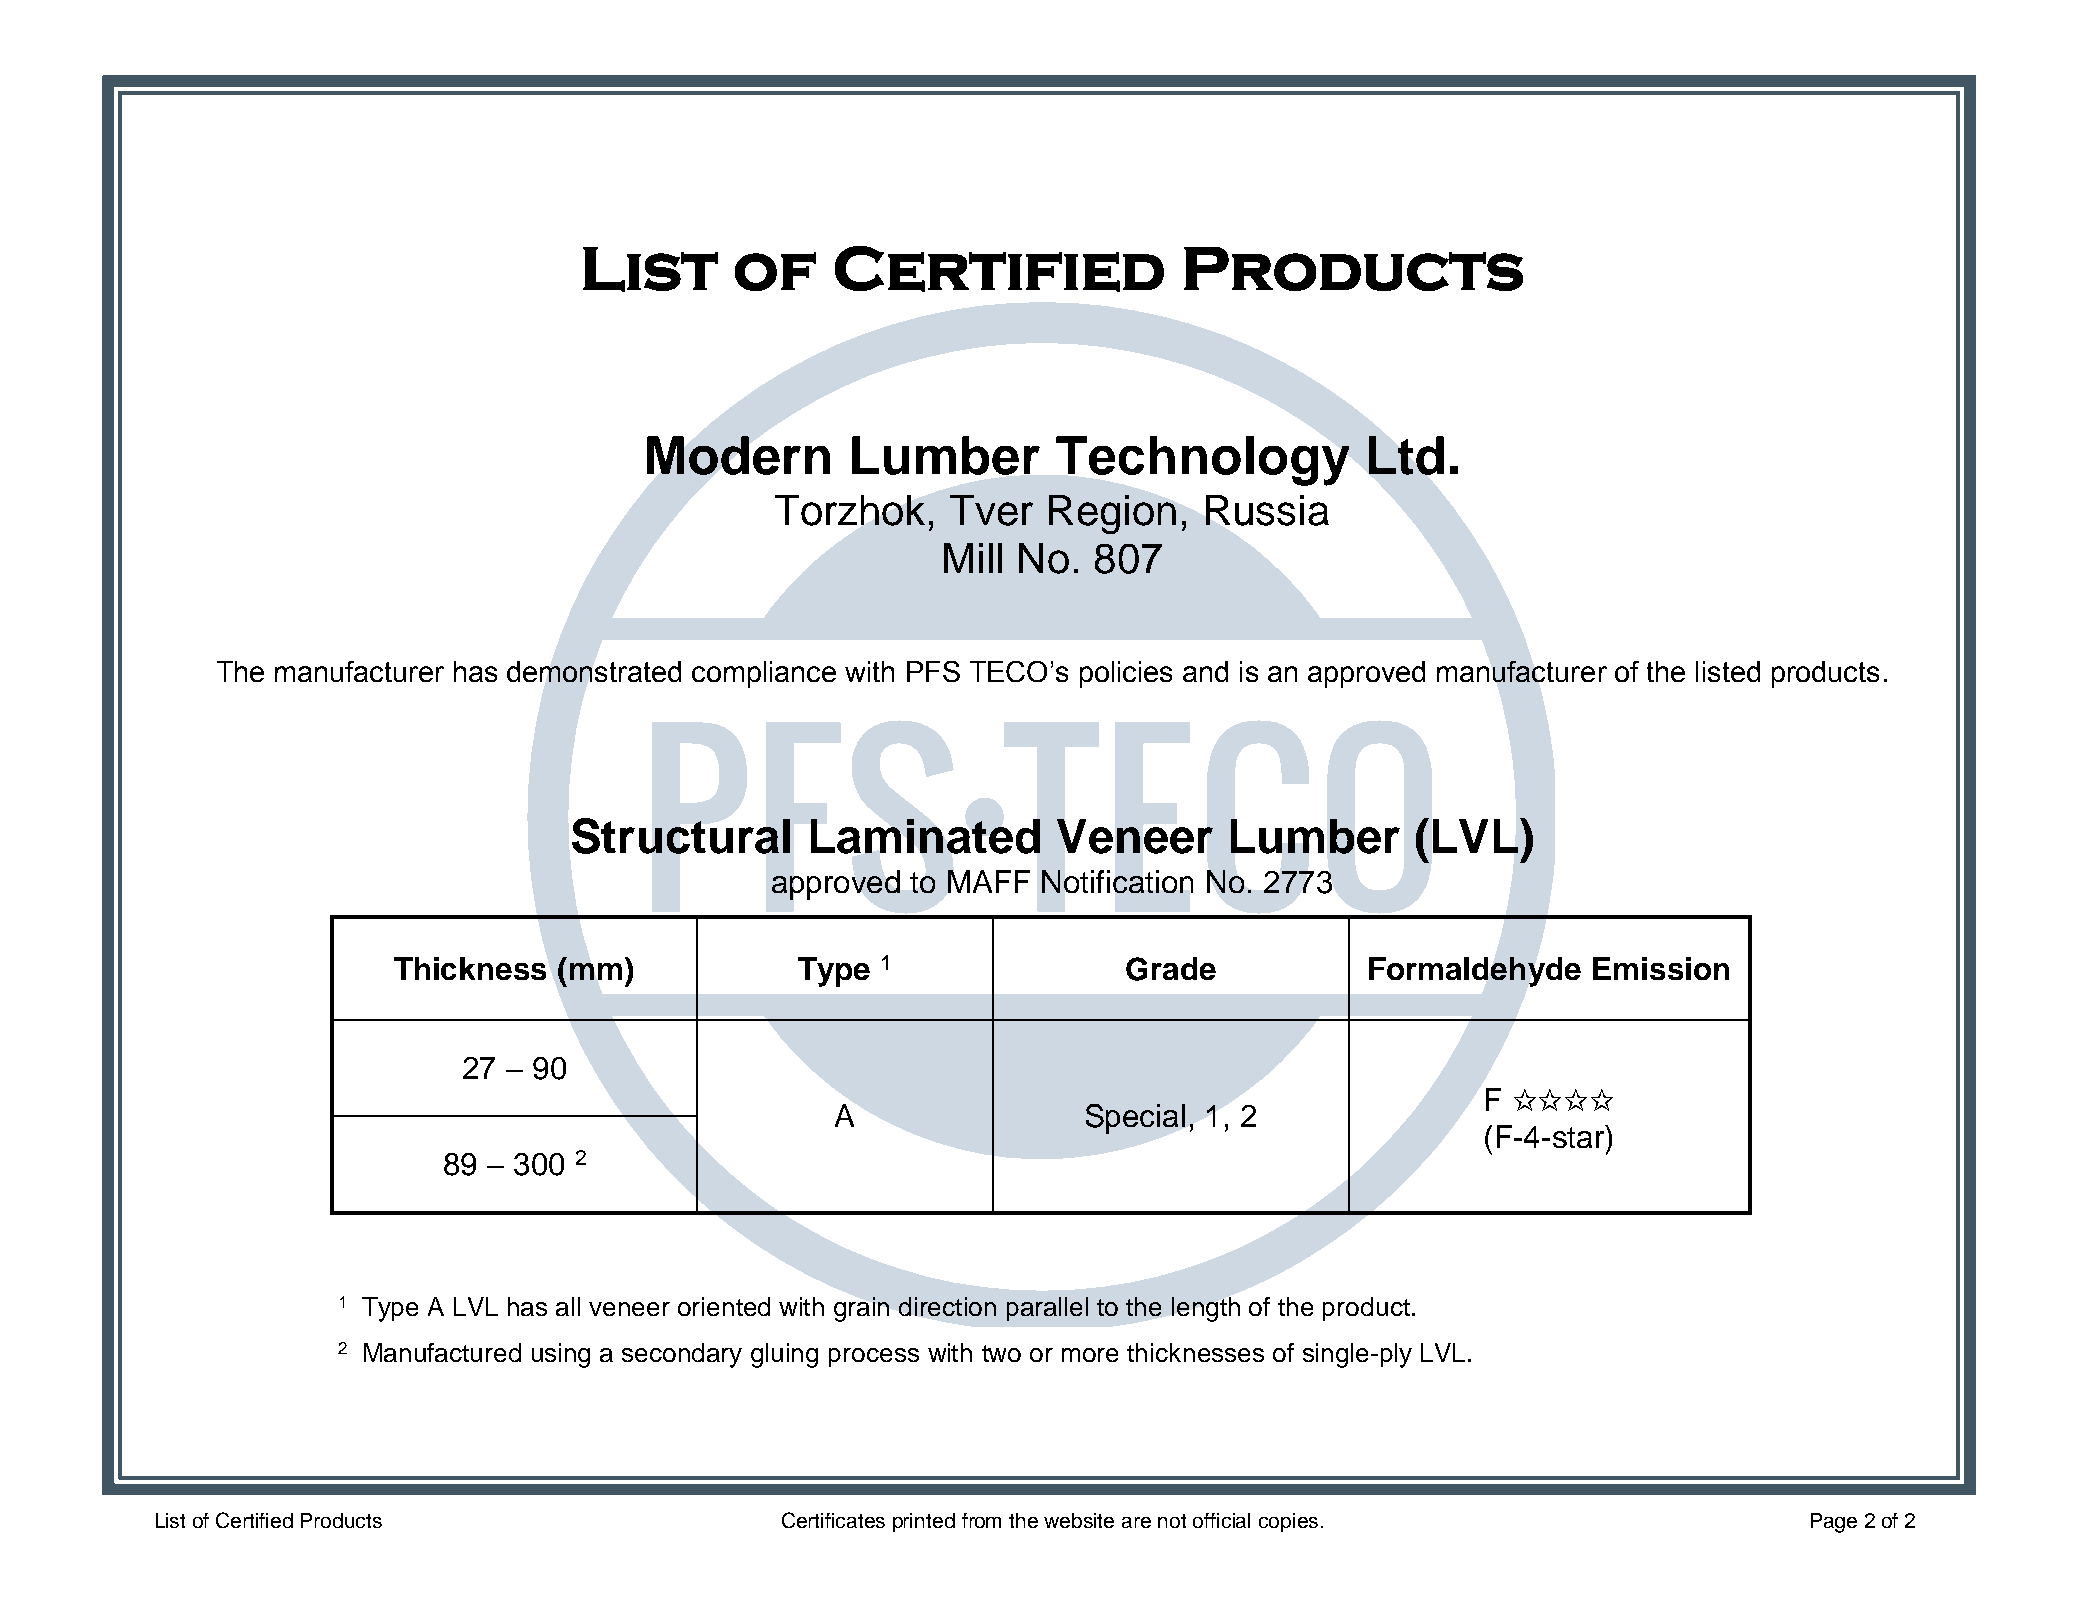 Image resolution: width=2081 pixels, height=1608 pixels. I want to click on are, so click(1136, 1522).
